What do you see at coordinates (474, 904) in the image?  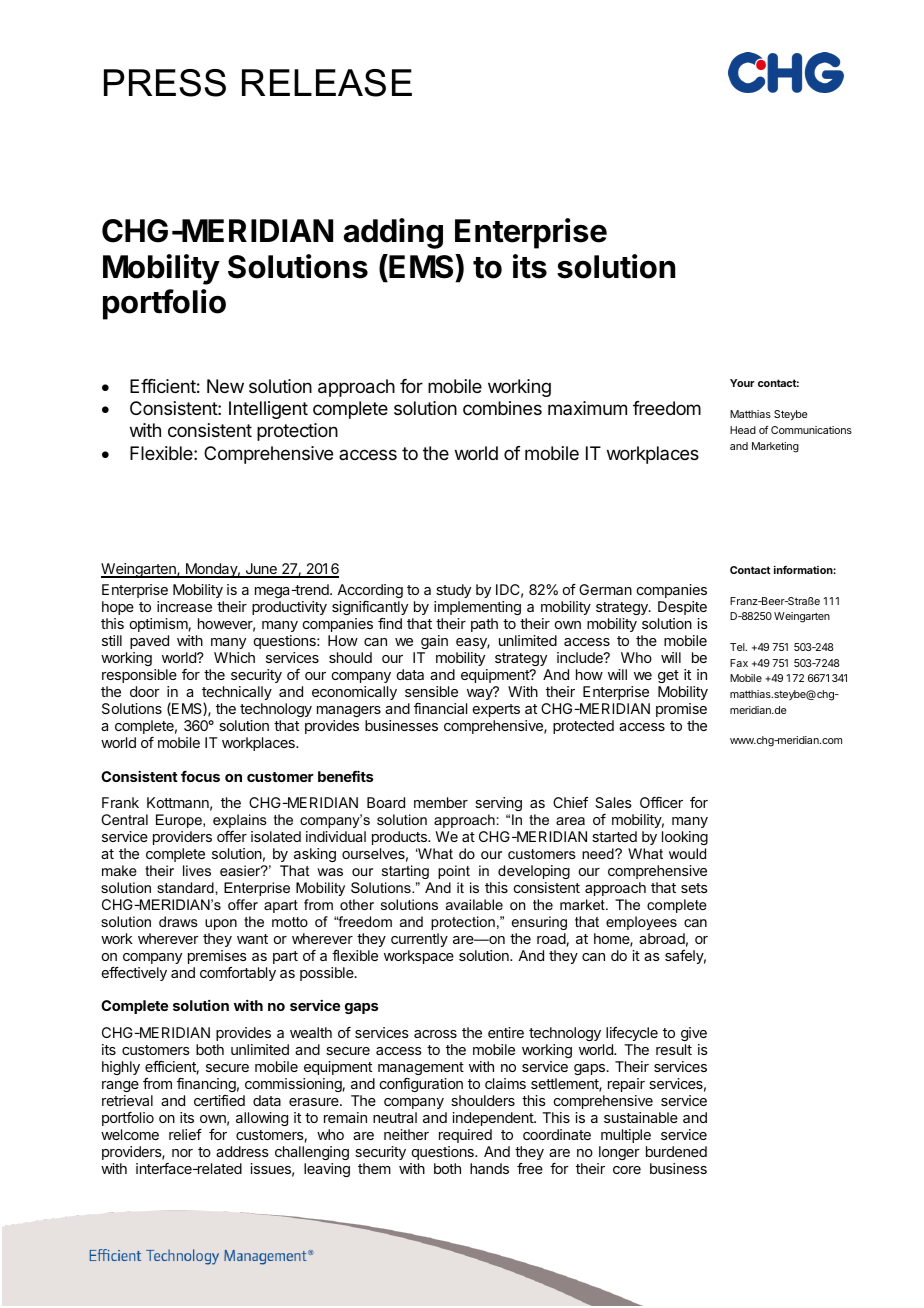 I see `available` at bounding box center [474, 904].
